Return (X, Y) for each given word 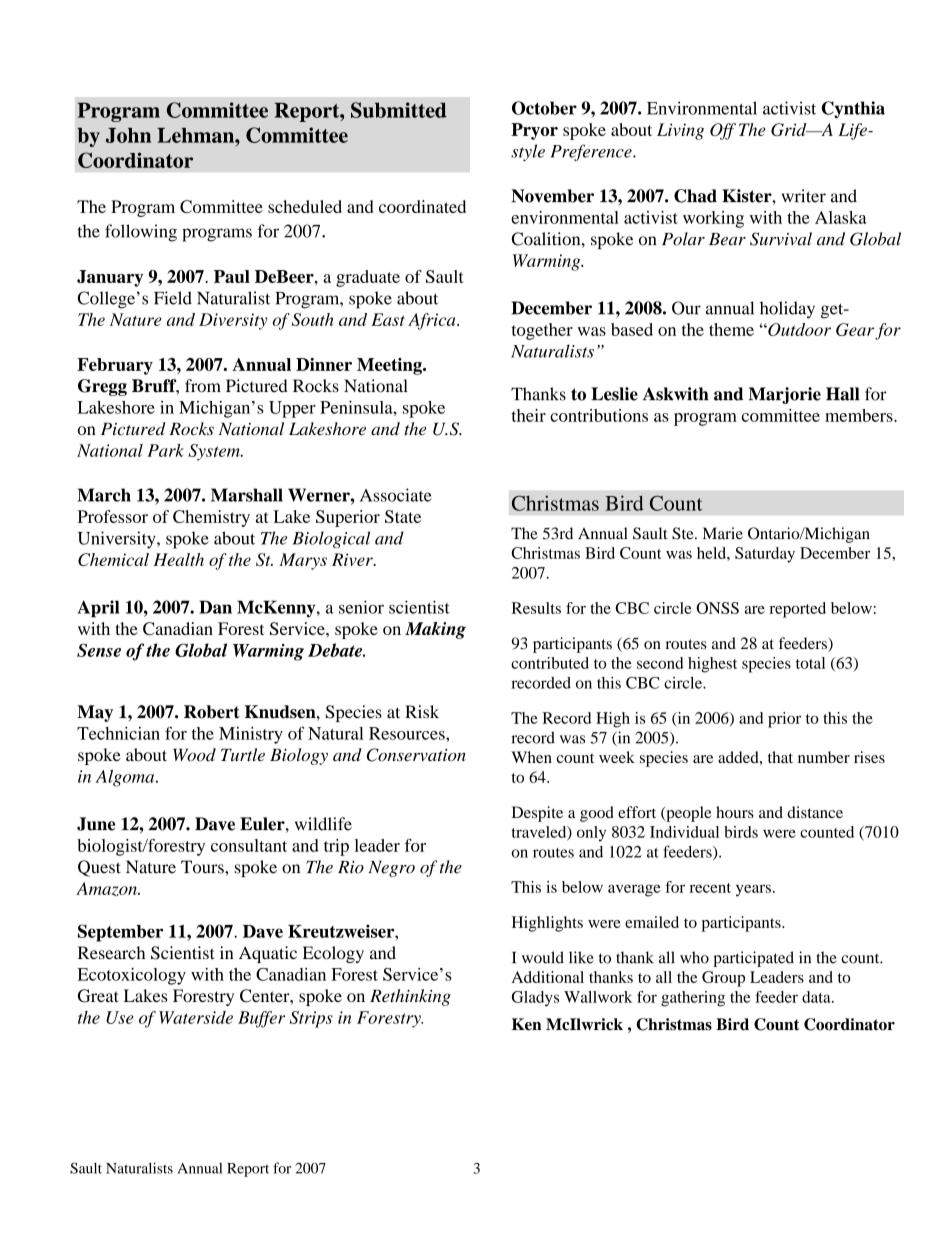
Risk (422, 712)
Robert (212, 712)
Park (165, 450)
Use (119, 1017)
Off (723, 131)
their (529, 415)
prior (784, 720)
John (128, 135)
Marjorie (784, 395)
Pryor (534, 131)
